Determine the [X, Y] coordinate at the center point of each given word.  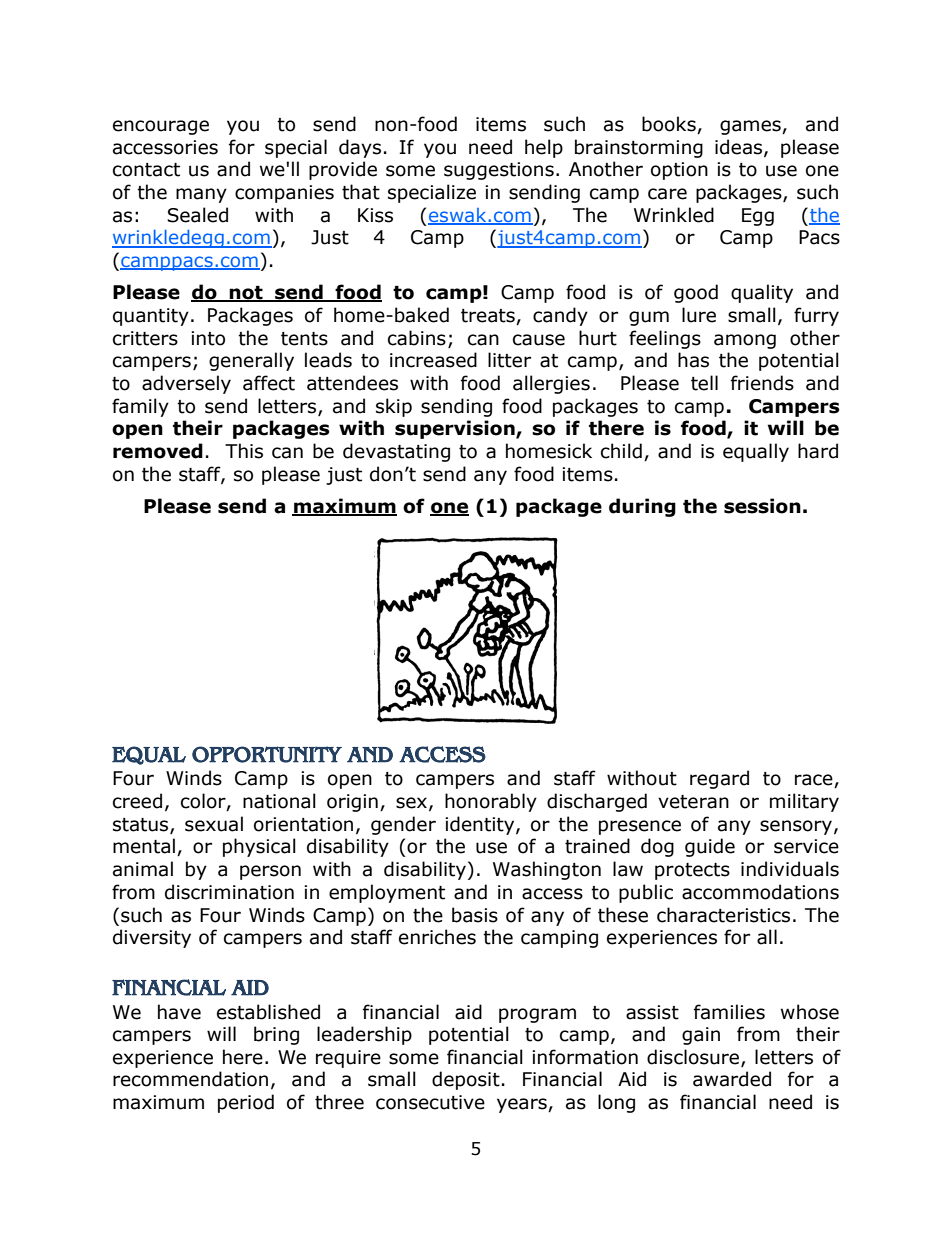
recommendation [190, 1079]
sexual [214, 824]
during [642, 507]
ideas [740, 147]
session [762, 506]
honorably [491, 802]
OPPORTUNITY [267, 754]
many [201, 195]
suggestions [499, 171]
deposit [466, 1080]
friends [762, 383]
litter [509, 360]
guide [710, 847]
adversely [186, 384]
